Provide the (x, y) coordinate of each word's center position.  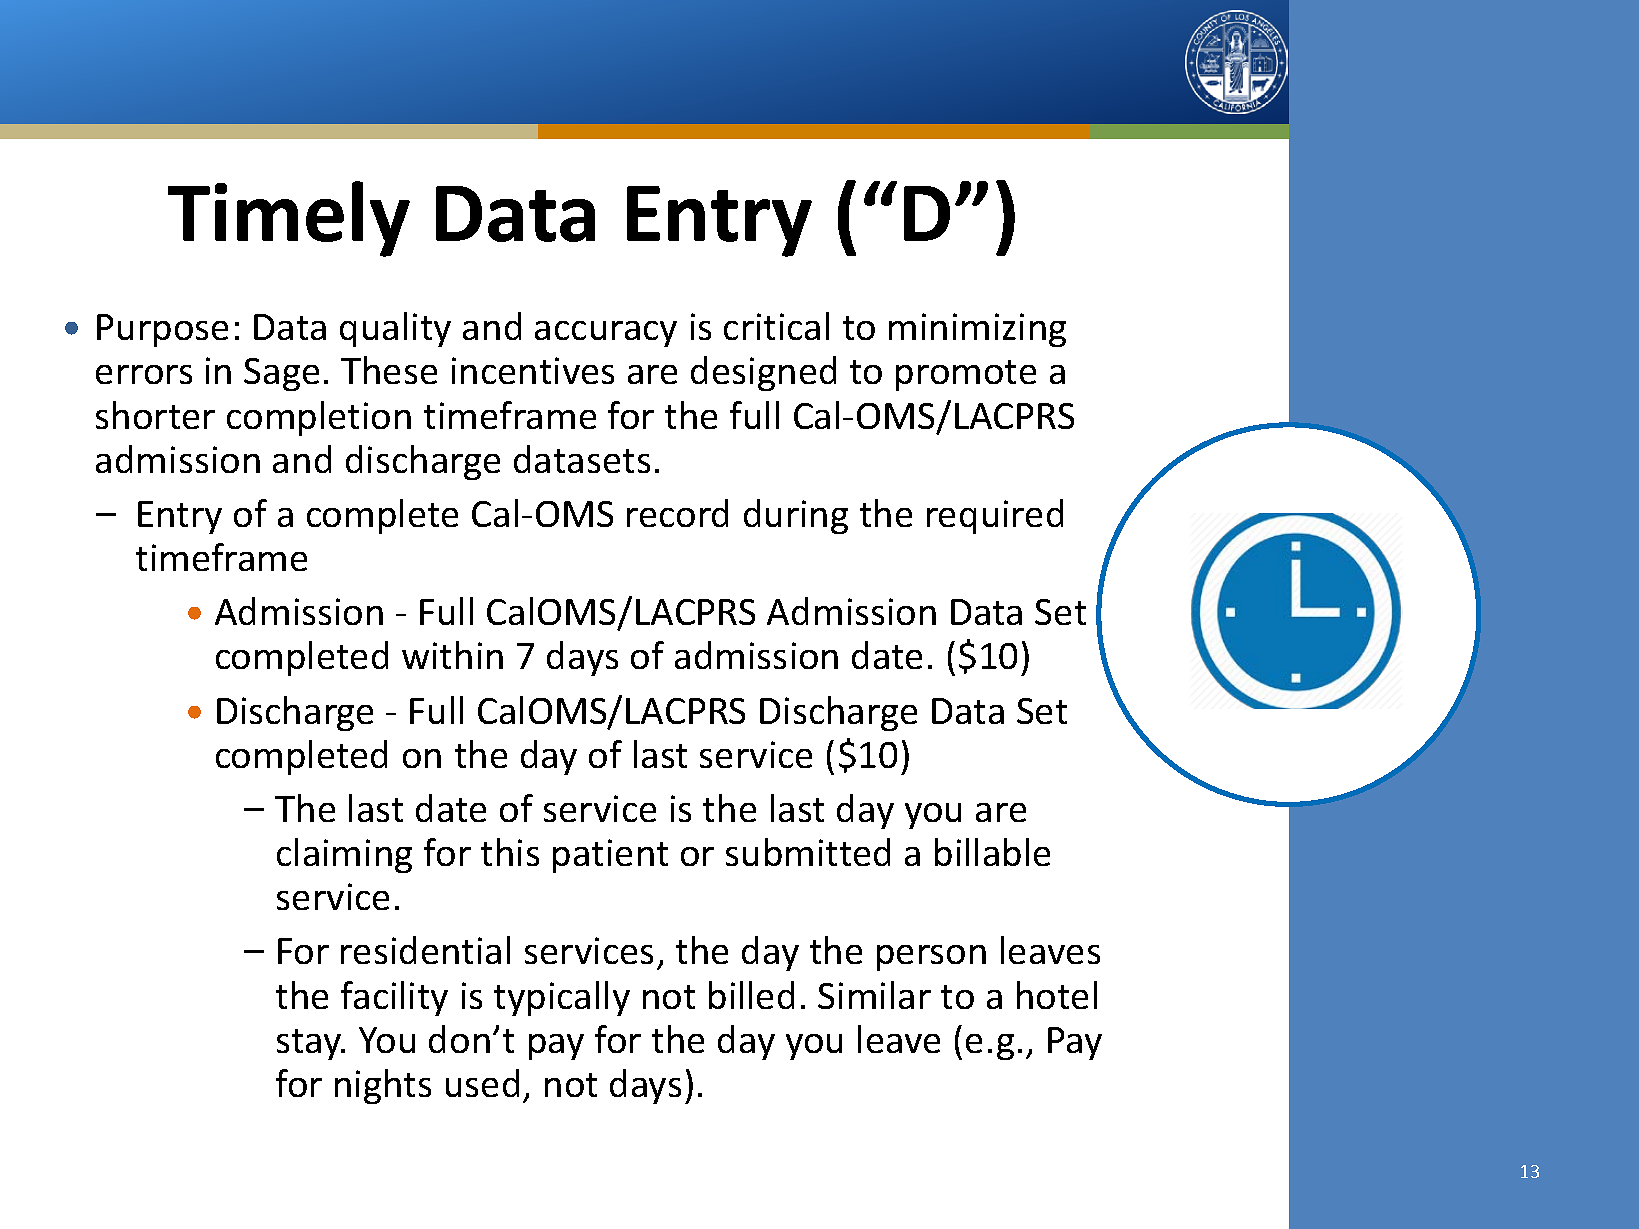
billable (992, 852)
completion (319, 418)
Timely (289, 219)
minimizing (977, 330)
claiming (344, 855)
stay (310, 1044)
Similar (874, 995)
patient (610, 856)
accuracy (606, 334)
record (677, 513)
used (482, 1083)
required (995, 516)
